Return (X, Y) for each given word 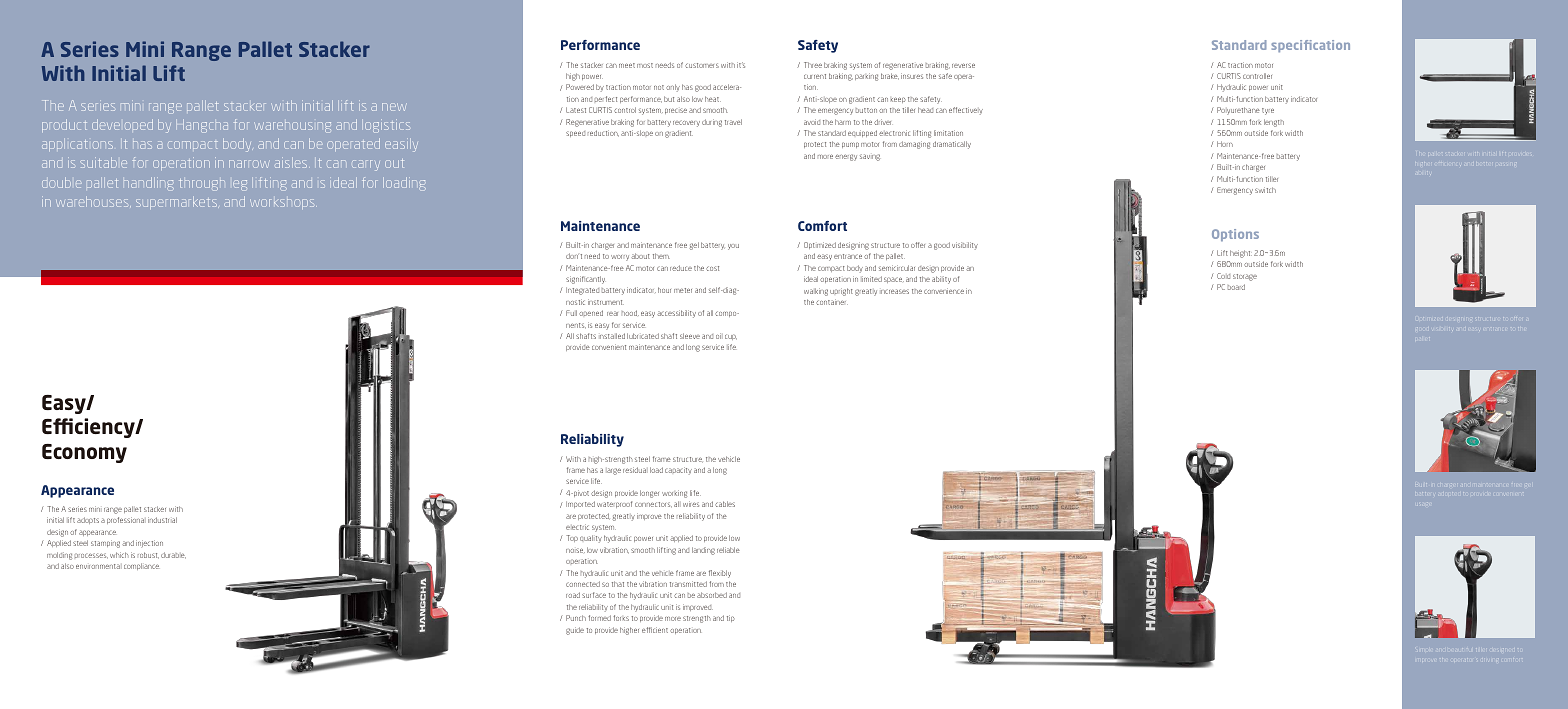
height (1241, 254)
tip (731, 618)
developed (122, 124)
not (659, 87)
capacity (678, 471)
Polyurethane (1238, 111)
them (661, 256)
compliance (141, 566)
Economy (84, 453)
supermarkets (177, 202)
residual (635, 470)
